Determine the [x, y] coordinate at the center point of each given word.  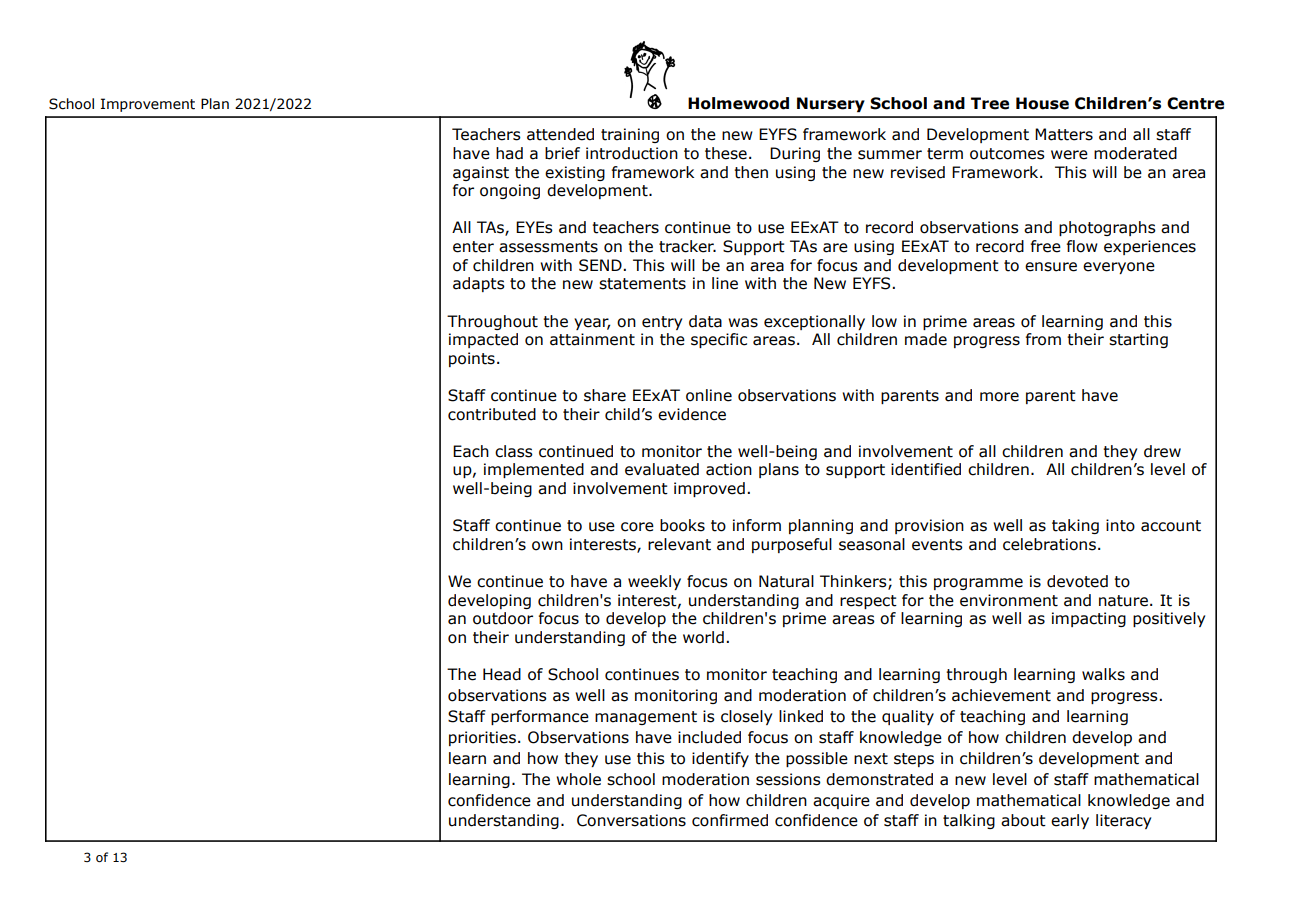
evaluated [662, 469]
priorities [482, 738]
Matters [1064, 134]
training [630, 135]
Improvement [148, 105]
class [514, 451]
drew [1162, 451]
